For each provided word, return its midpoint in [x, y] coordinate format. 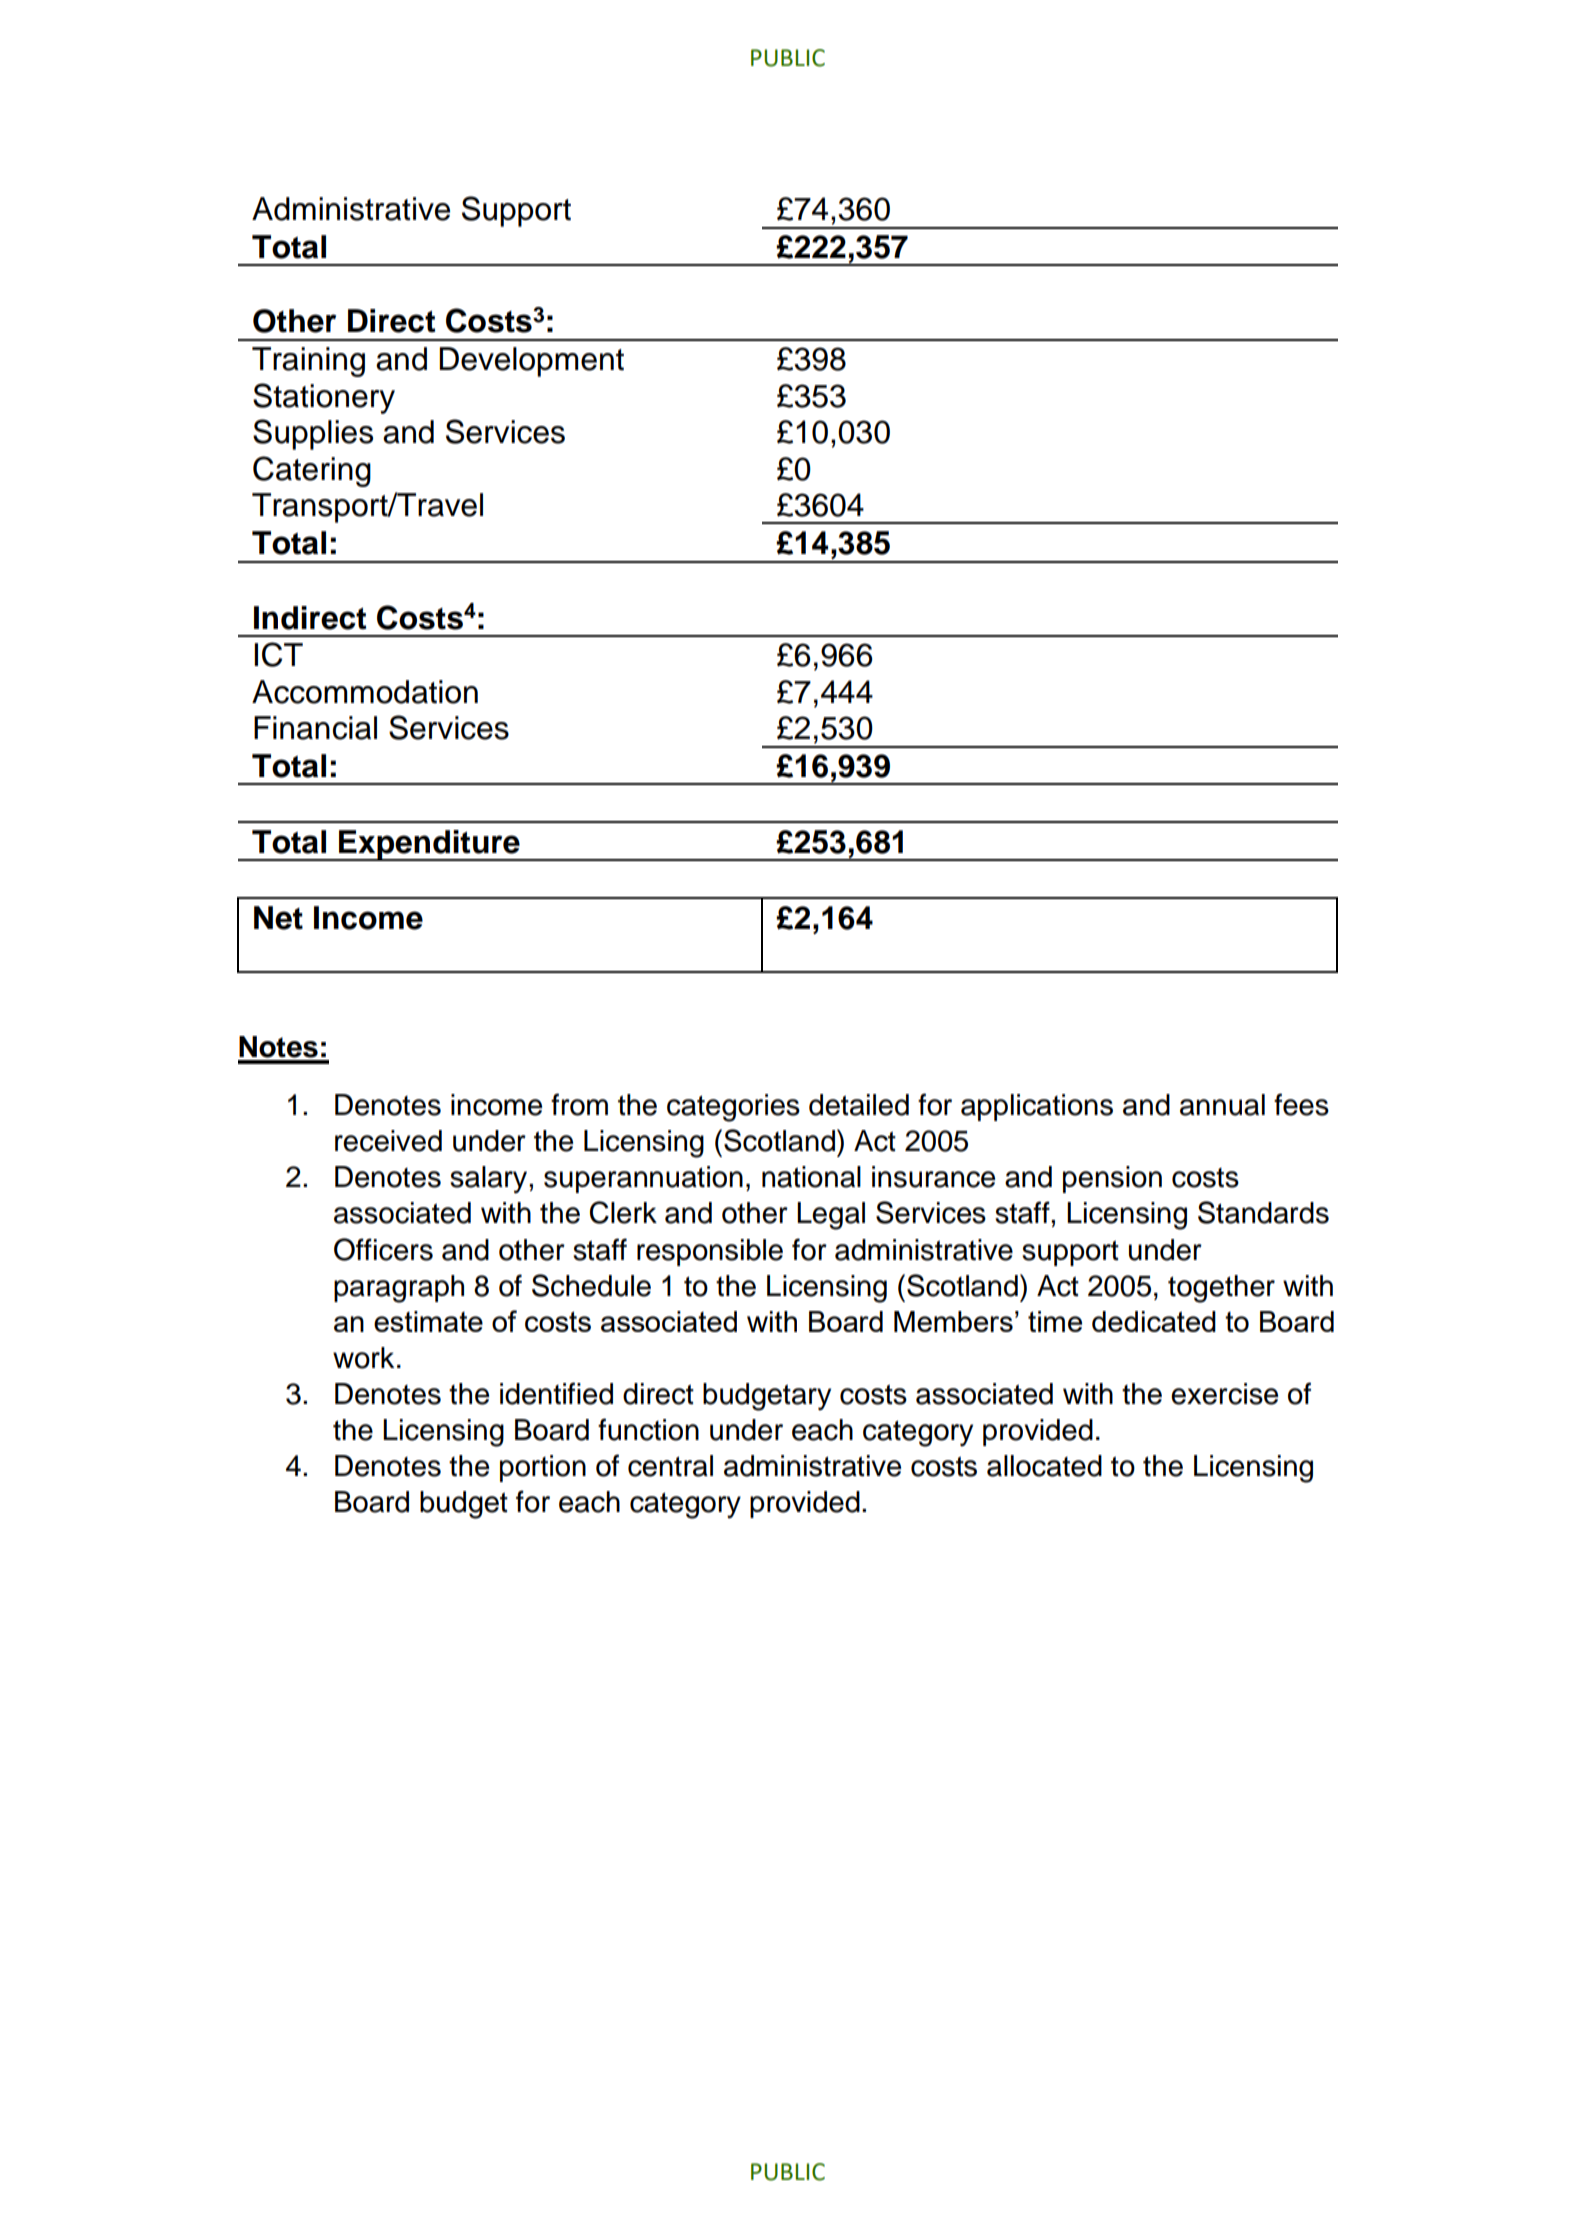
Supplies [313, 434]
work [363, 1358]
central [670, 1466]
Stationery [324, 398]
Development [531, 362]
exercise [1224, 1394]
